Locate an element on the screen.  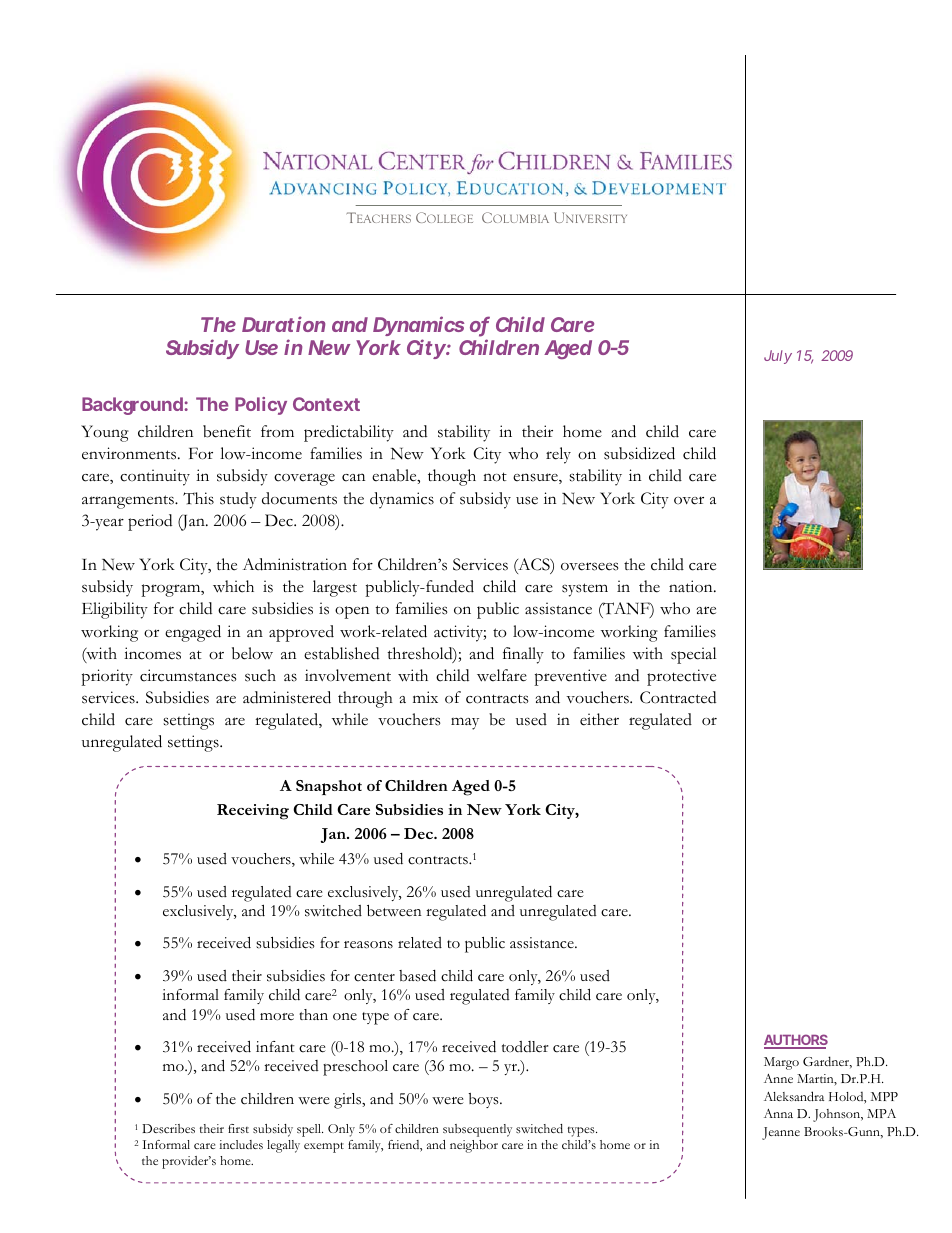
Context is located at coordinates (326, 404).
